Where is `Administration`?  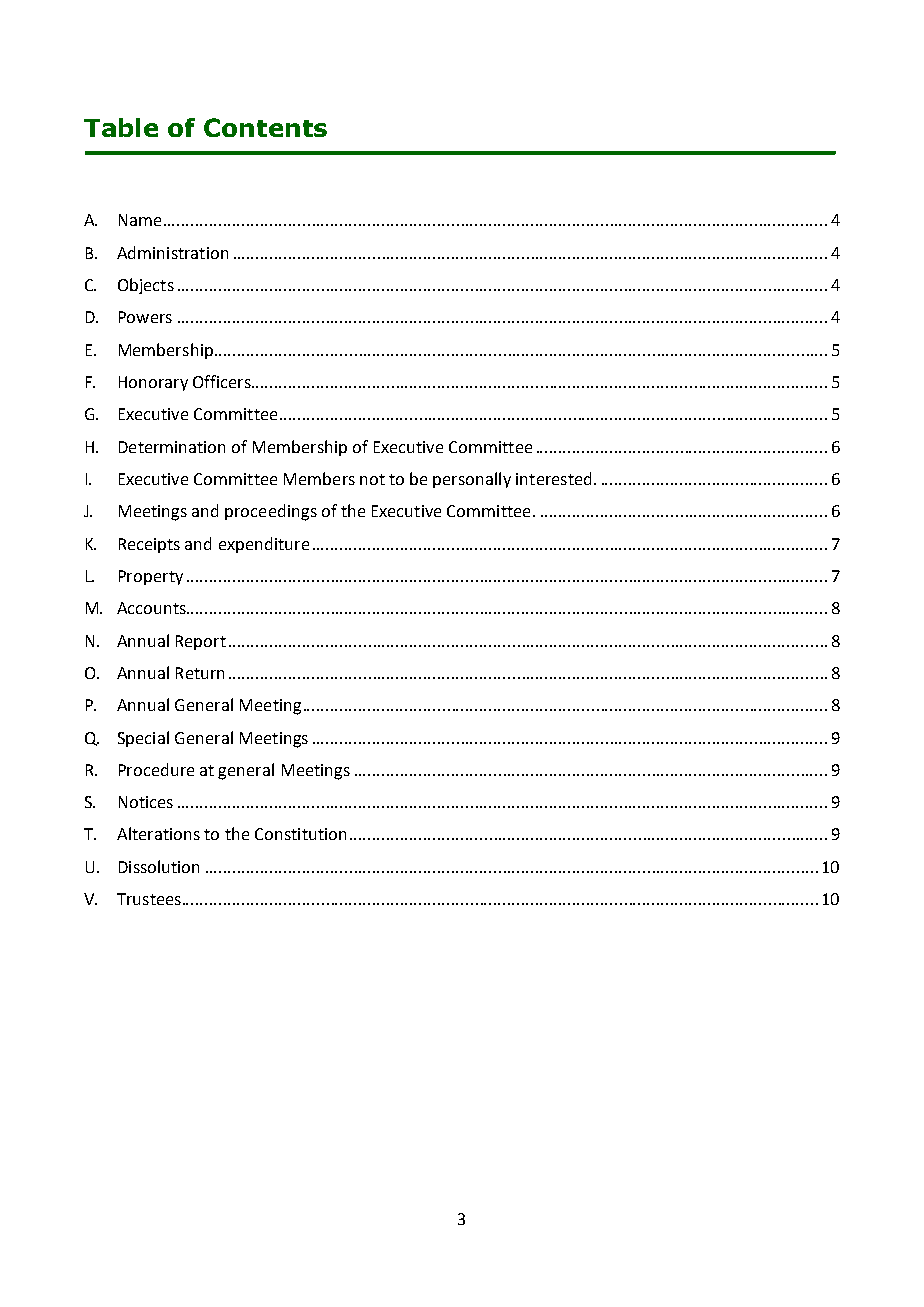 Administration is located at coordinates (172, 252).
